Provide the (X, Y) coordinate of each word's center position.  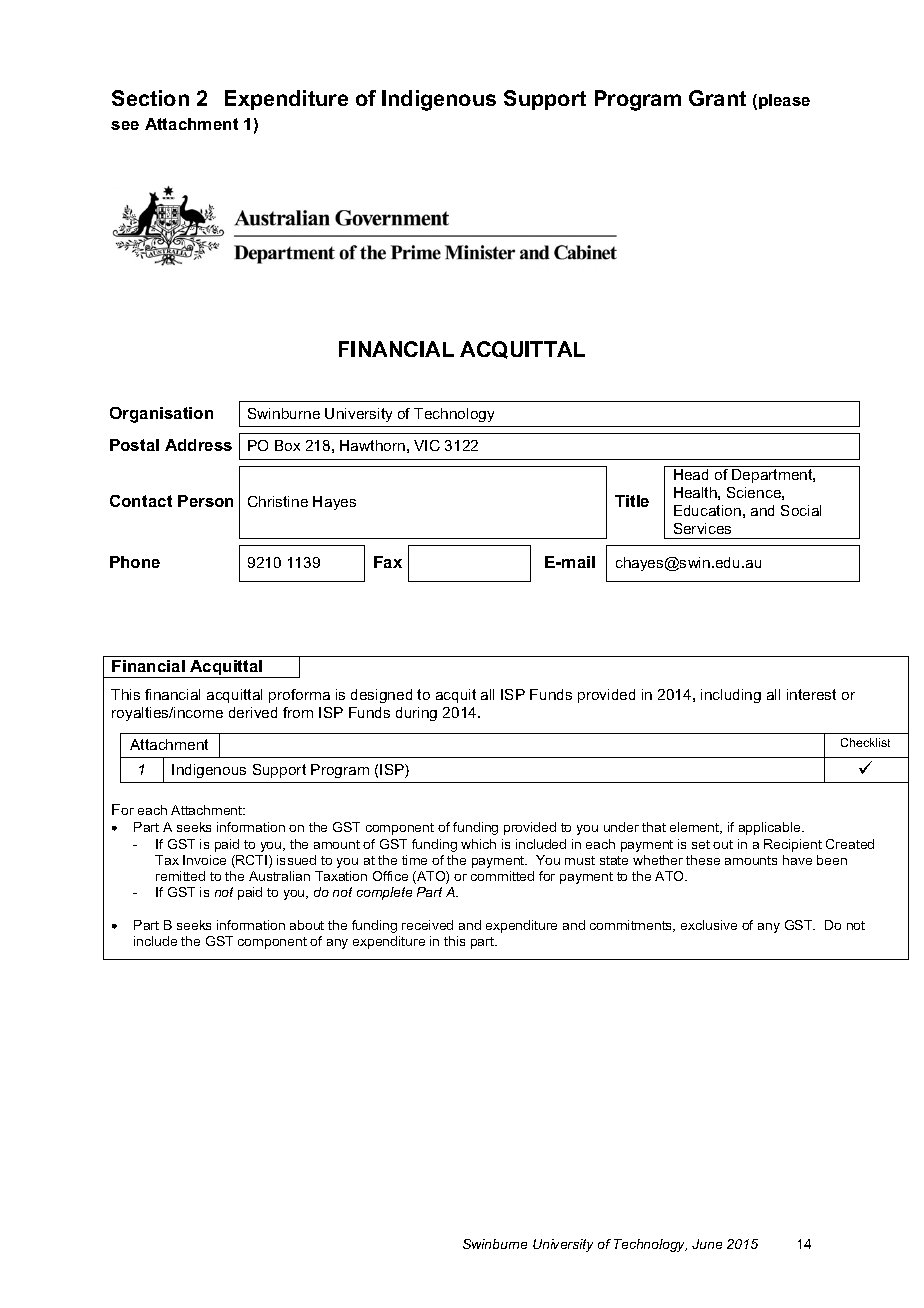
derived (253, 712)
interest (811, 694)
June (707, 1244)
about (307, 925)
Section (150, 98)
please (784, 101)
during (416, 714)
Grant (717, 98)
